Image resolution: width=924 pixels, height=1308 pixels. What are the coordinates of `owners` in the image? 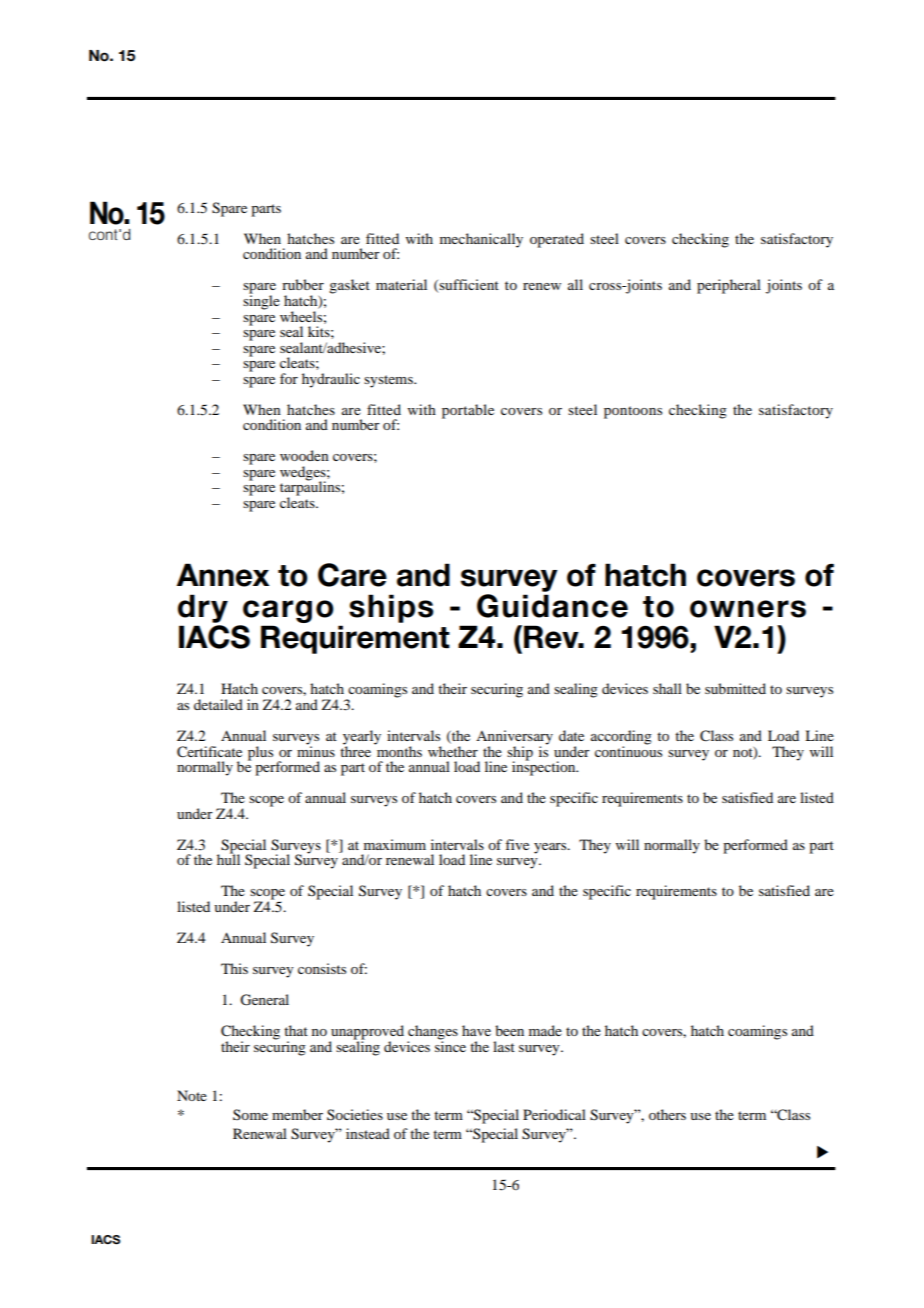 It's located at (748, 609).
